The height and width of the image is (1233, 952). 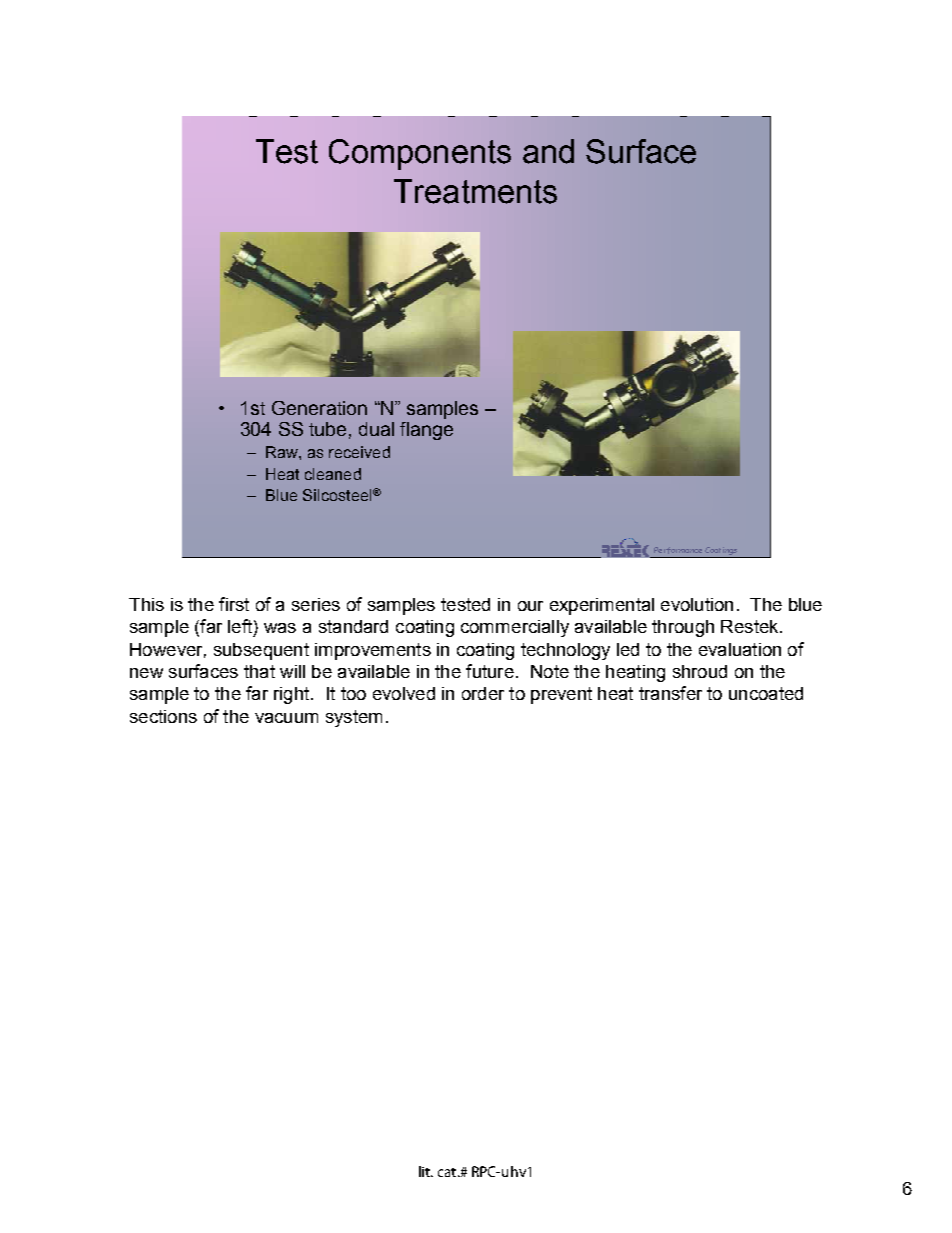 What do you see at coordinates (483, 693) in the image?
I see `order` at bounding box center [483, 693].
